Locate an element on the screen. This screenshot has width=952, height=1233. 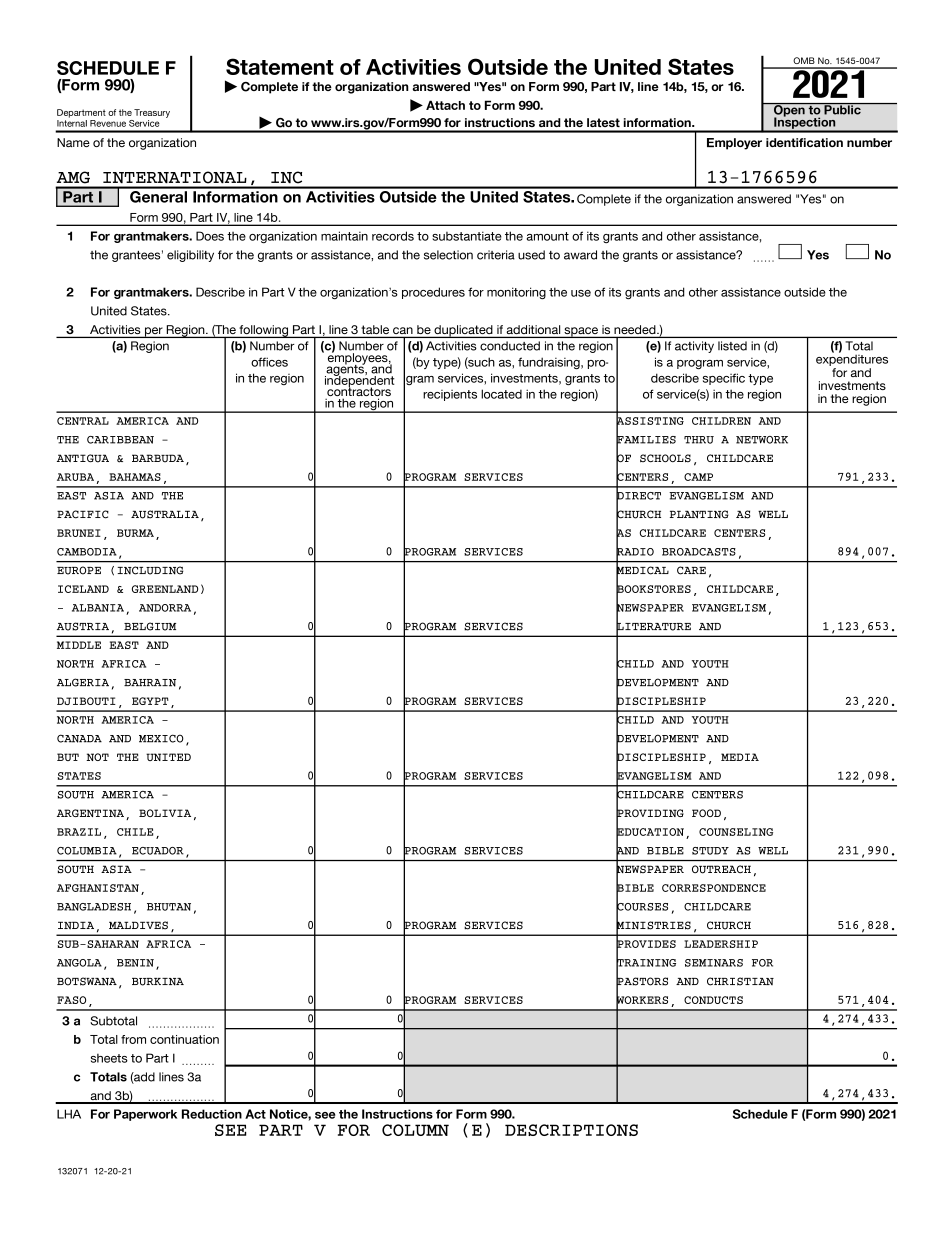
Treasury is located at coordinates (152, 113).
